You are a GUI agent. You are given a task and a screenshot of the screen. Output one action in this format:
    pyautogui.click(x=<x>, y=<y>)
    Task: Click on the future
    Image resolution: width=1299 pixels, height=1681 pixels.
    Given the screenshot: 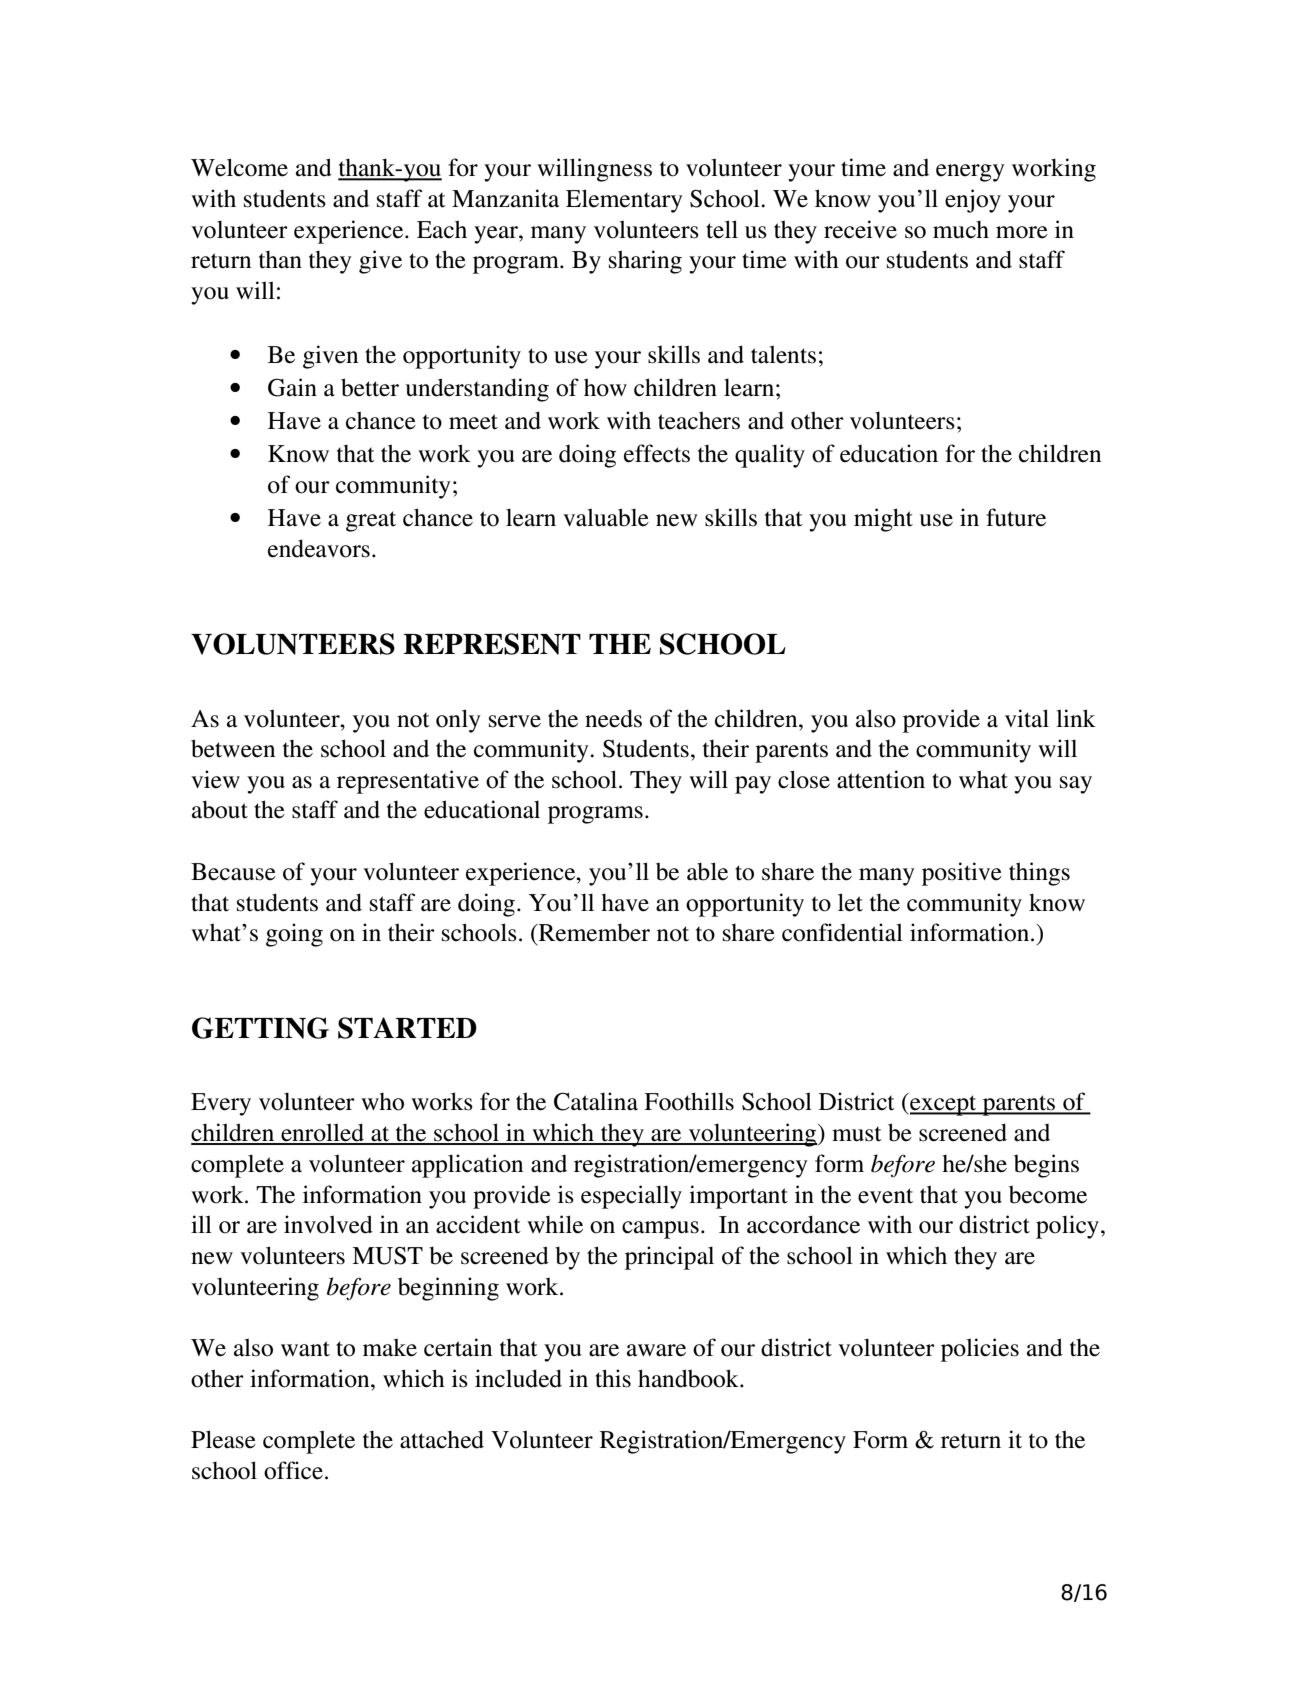 What is the action you would take?
    pyautogui.click(x=1016, y=517)
